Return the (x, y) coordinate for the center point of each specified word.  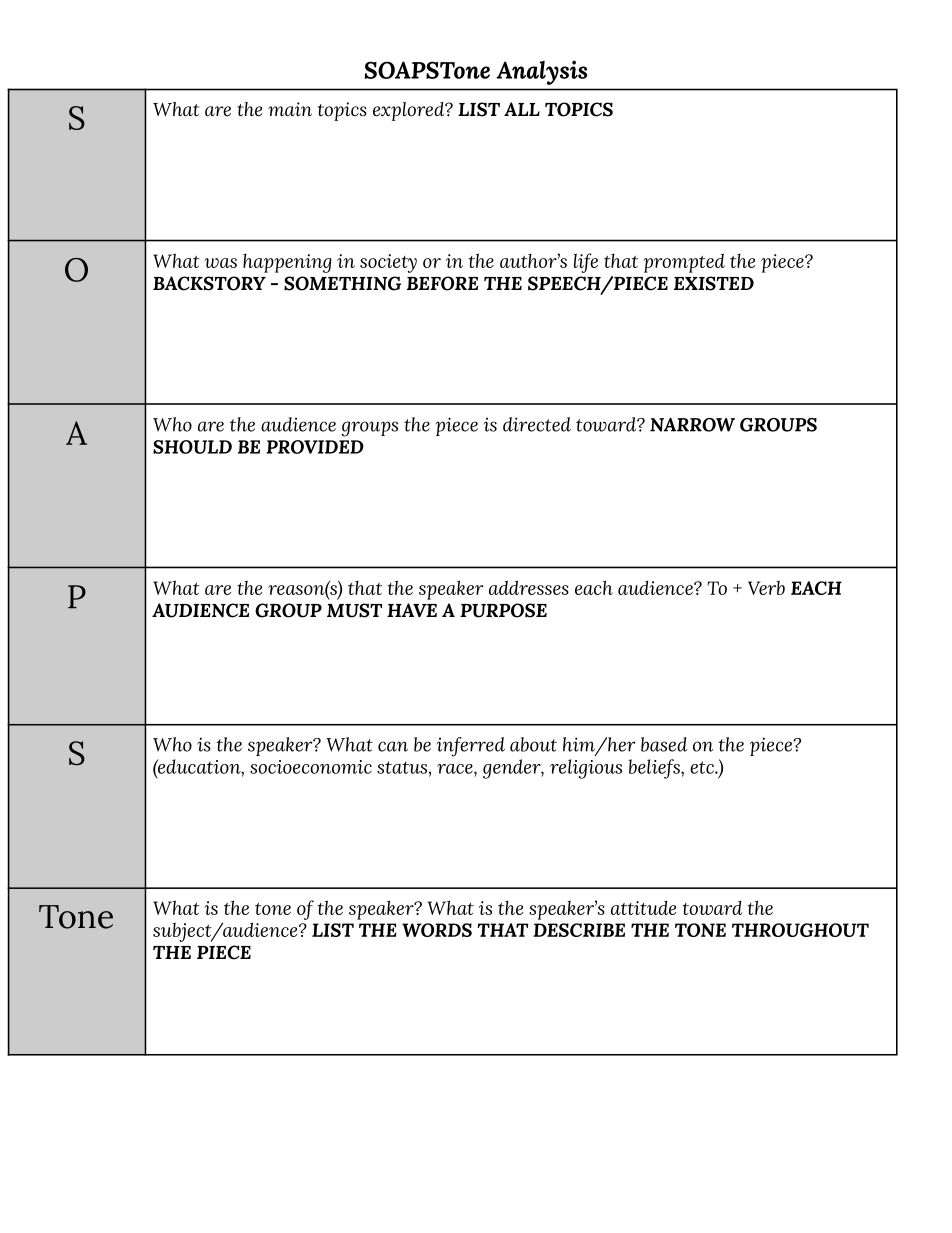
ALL (522, 109)
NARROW (692, 425)
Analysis (541, 72)
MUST (354, 610)
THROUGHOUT (800, 930)
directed (537, 424)
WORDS (437, 930)
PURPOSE (503, 610)
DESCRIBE (579, 930)
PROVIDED (315, 447)
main (290, 109)
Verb (766, 587)
